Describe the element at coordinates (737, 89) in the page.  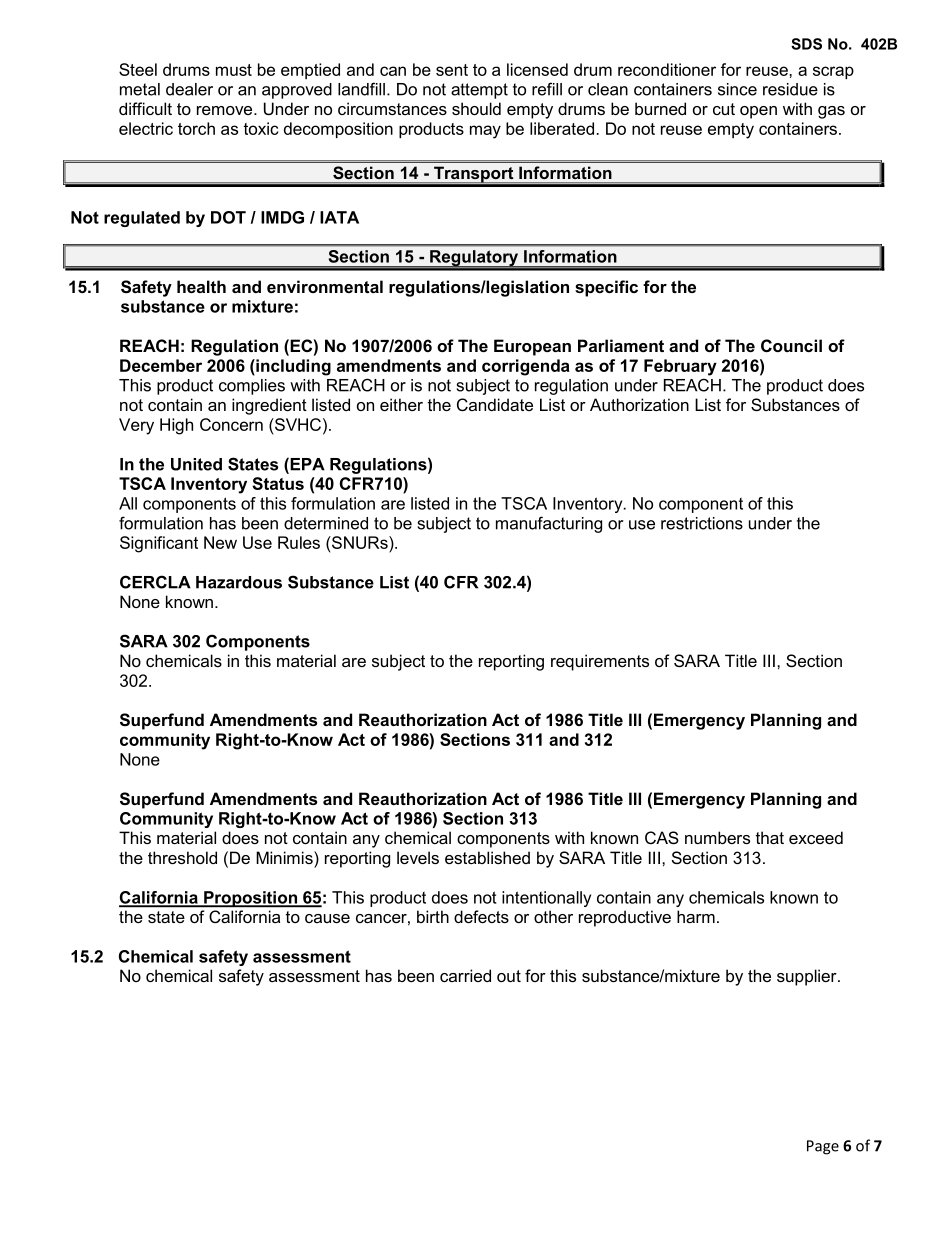
I see `since` at that location.
